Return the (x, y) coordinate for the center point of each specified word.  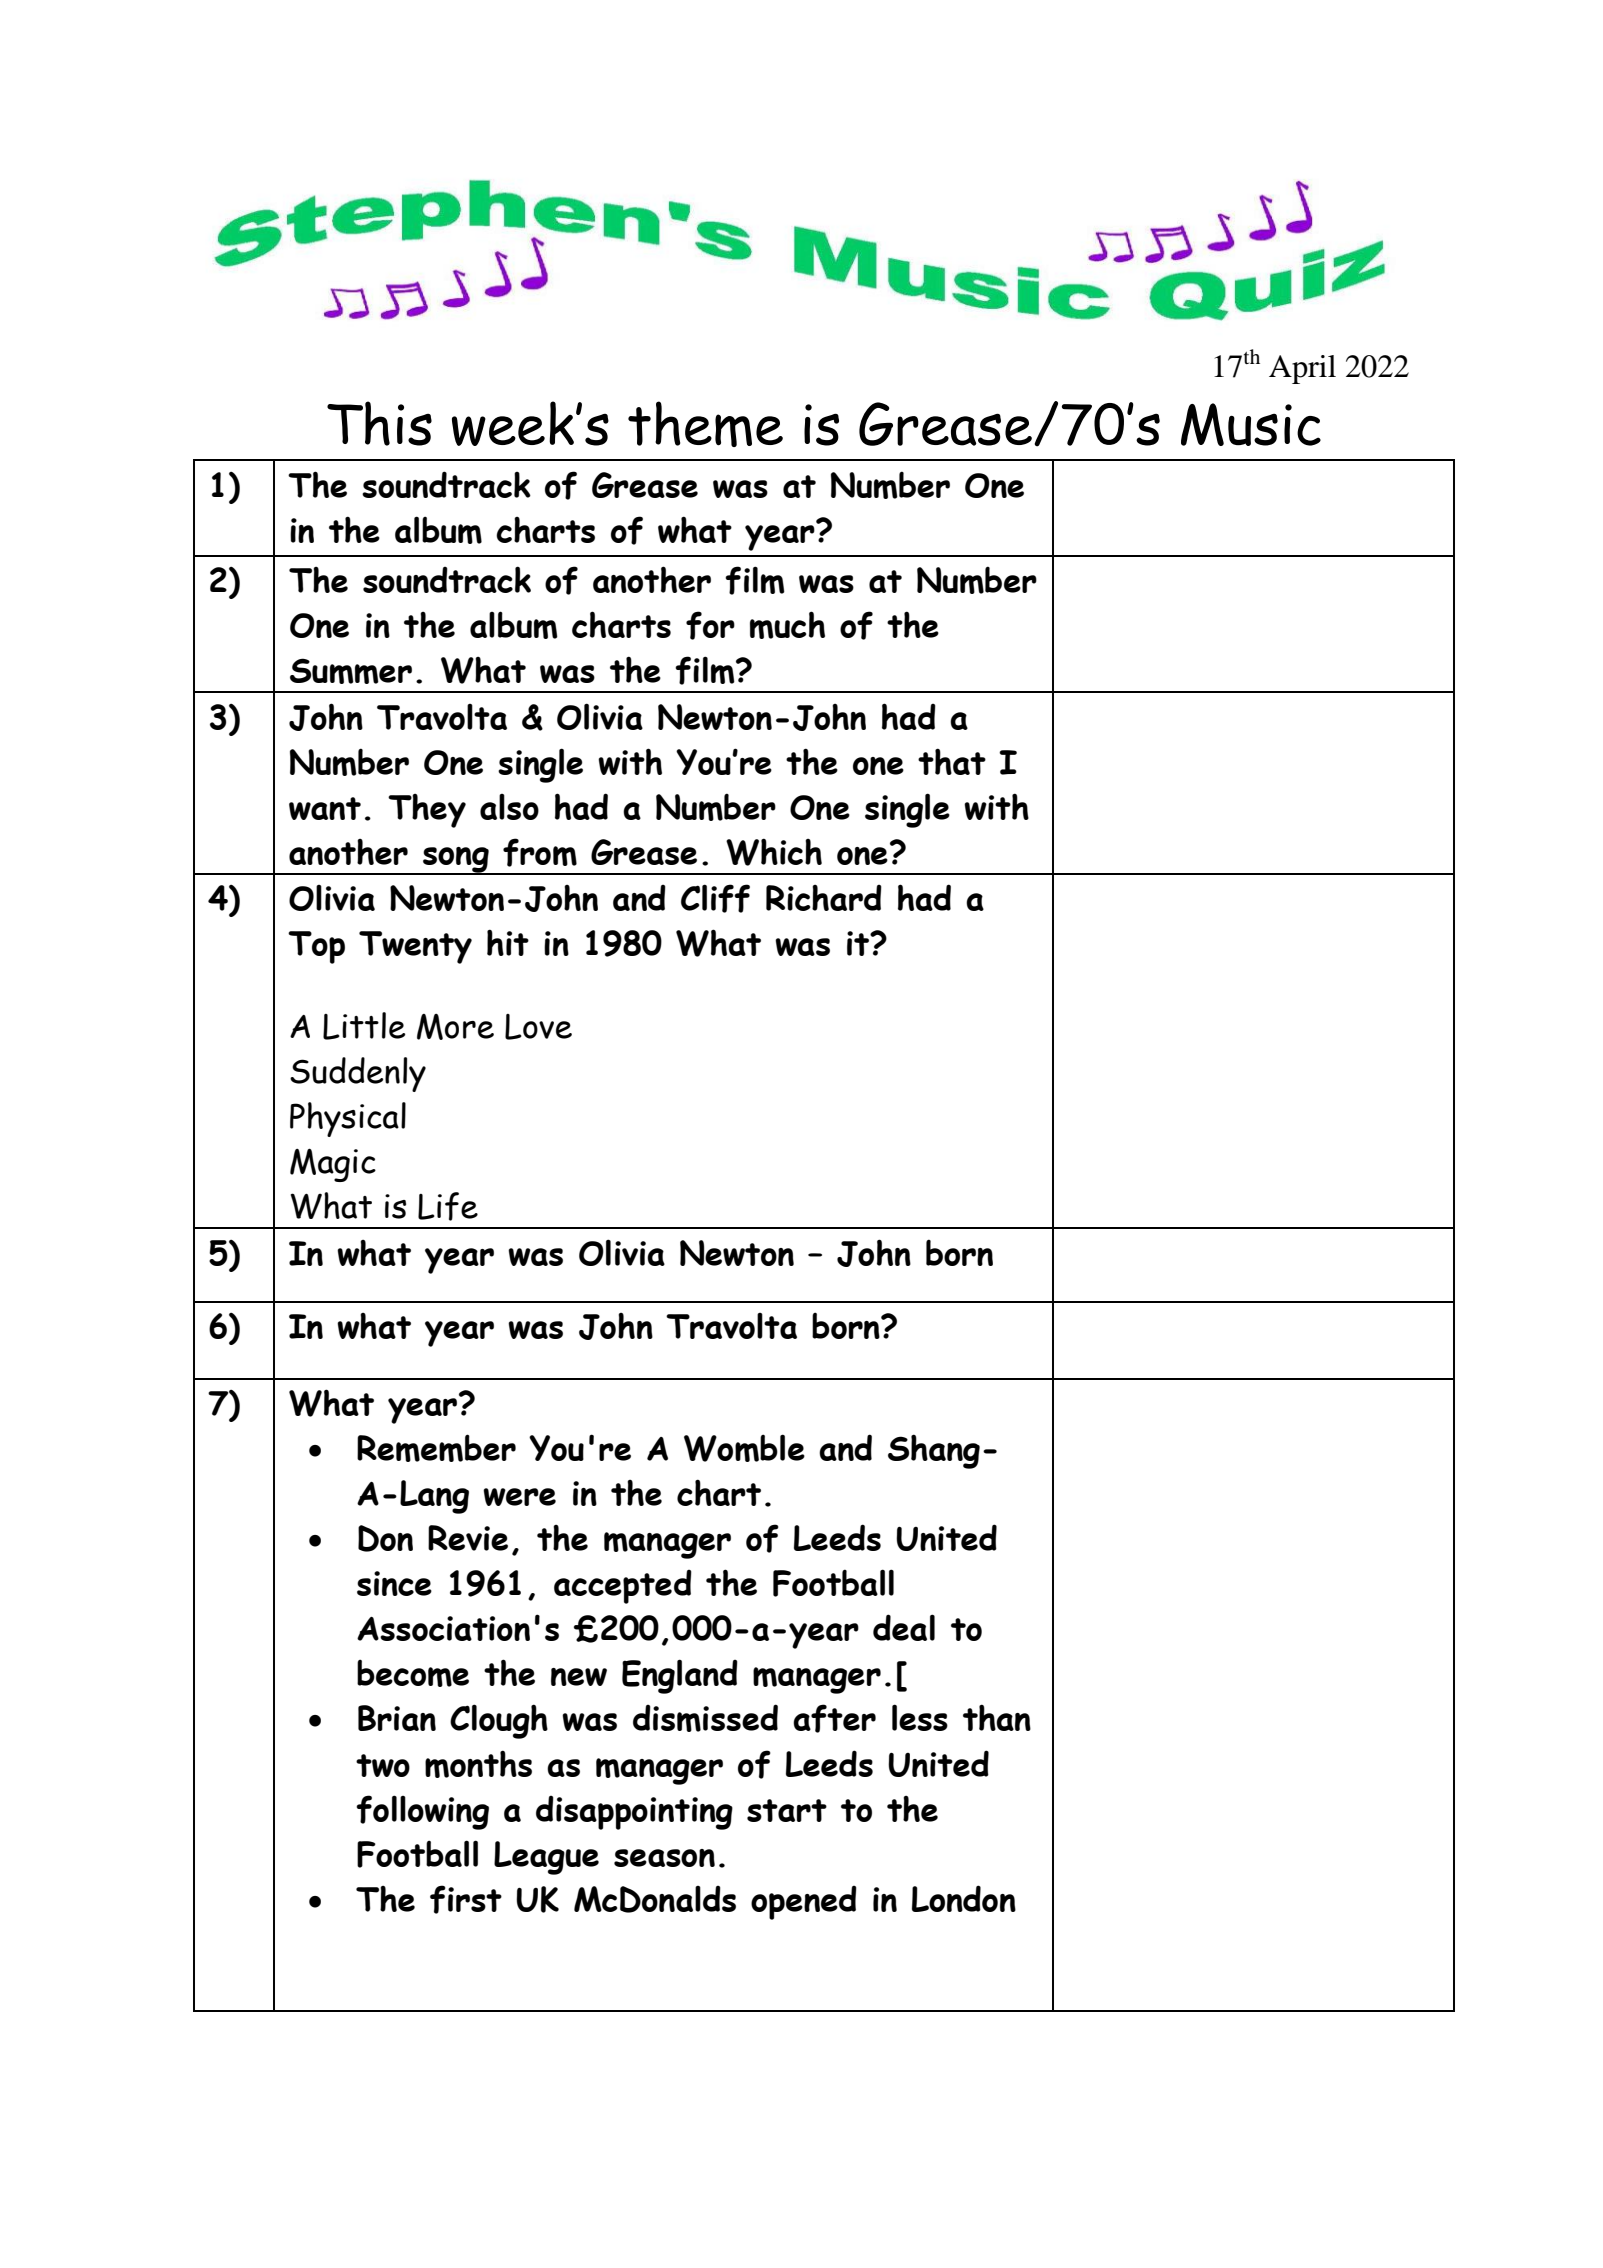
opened (804, 1903)
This (379, 423)
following (422, 1812)
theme (705, 424)
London (964, 1898)
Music (1251, 424)
